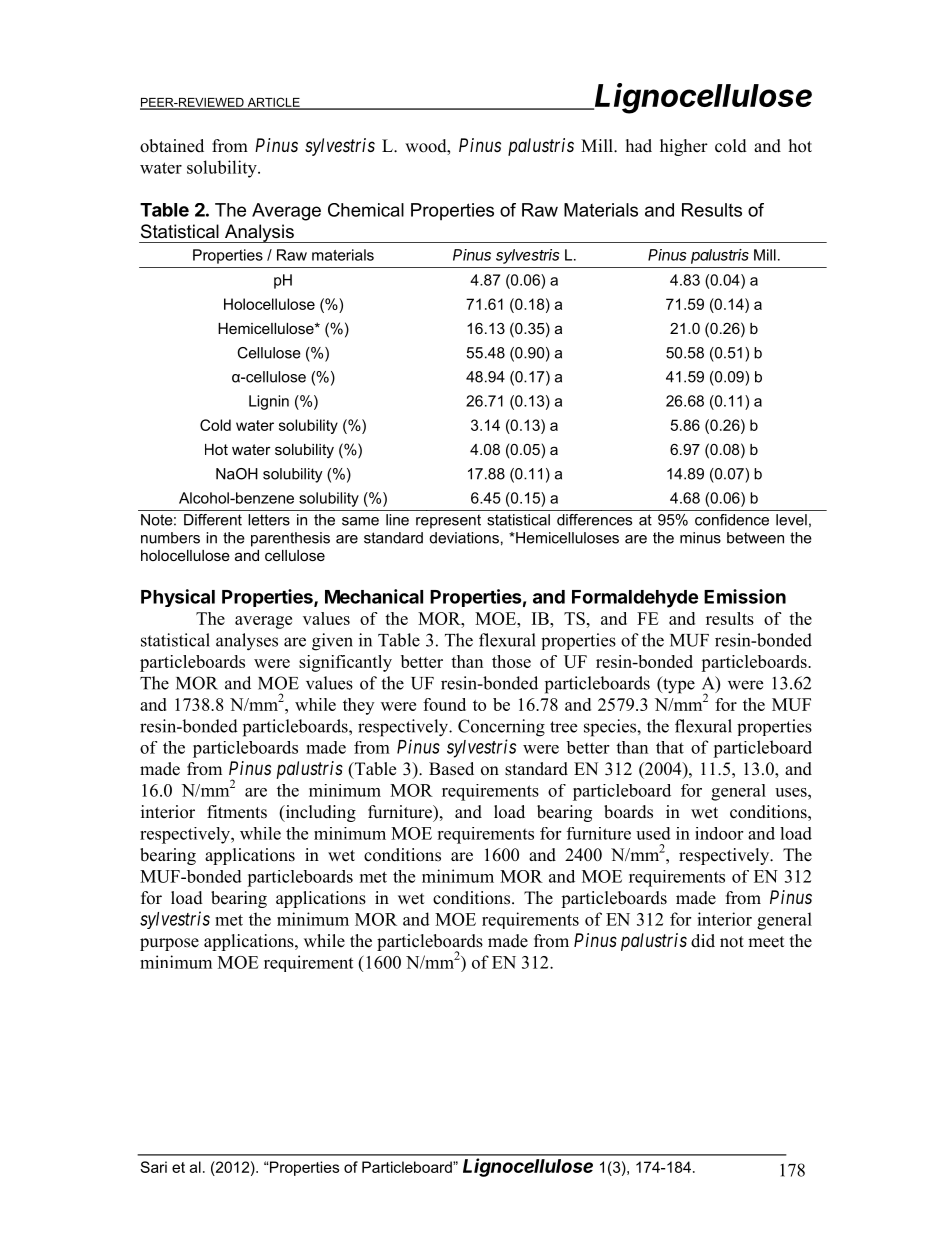 The width and height of the document is (952, 1233). What do you see at coordinates (451, 769) in the document?
I see `Based` at bounding box center [451, 769].
